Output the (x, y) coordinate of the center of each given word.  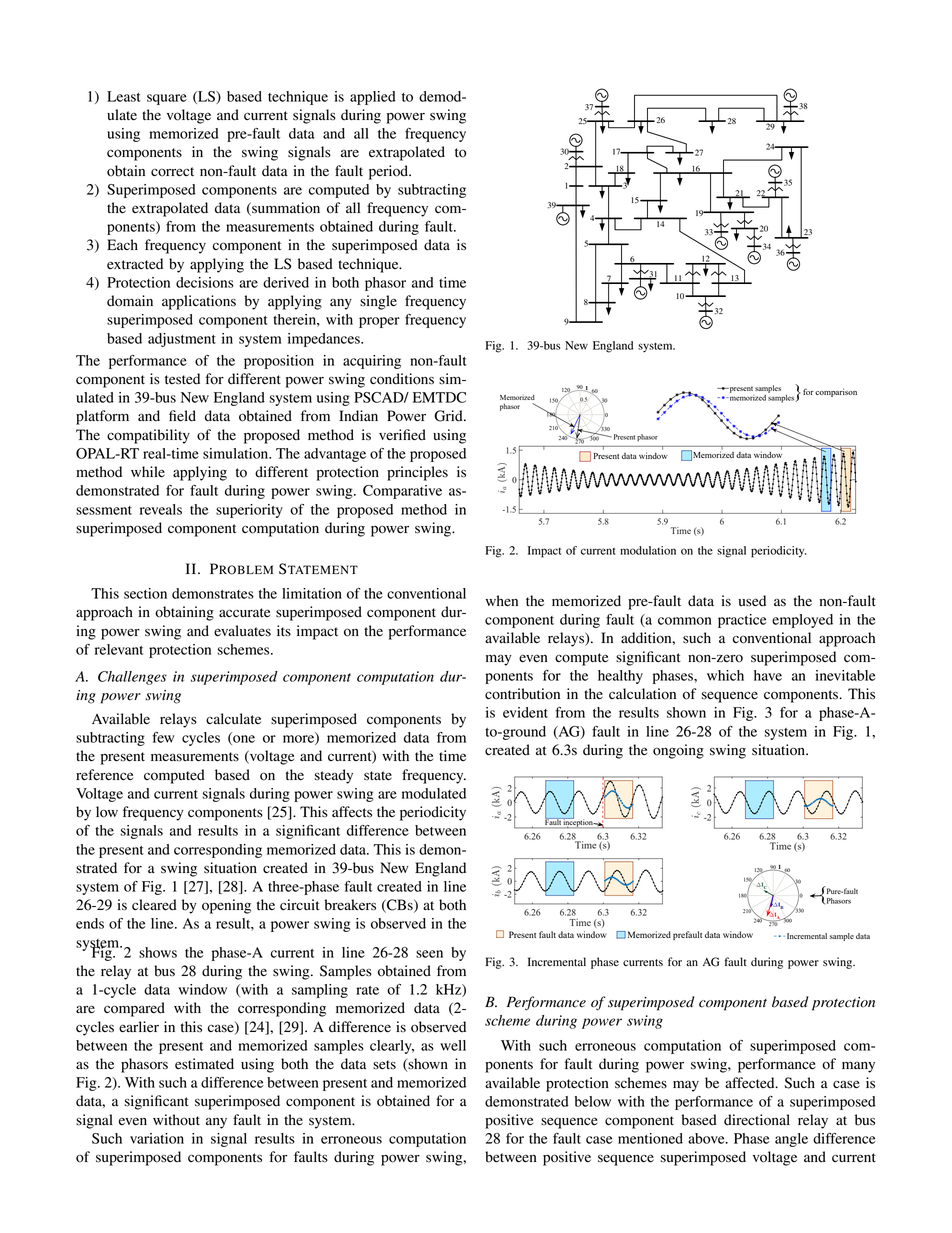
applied (373, 98)
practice (742, 621)
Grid (449, 416)
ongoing (678, 751)
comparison (835, 392)
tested (182, 379)
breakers (350, 905)
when (502, 601)
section (145, 593)
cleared (154, 905)
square (167, 99)
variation (157, 1138)
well (453, 1045)
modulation (648, 550)
